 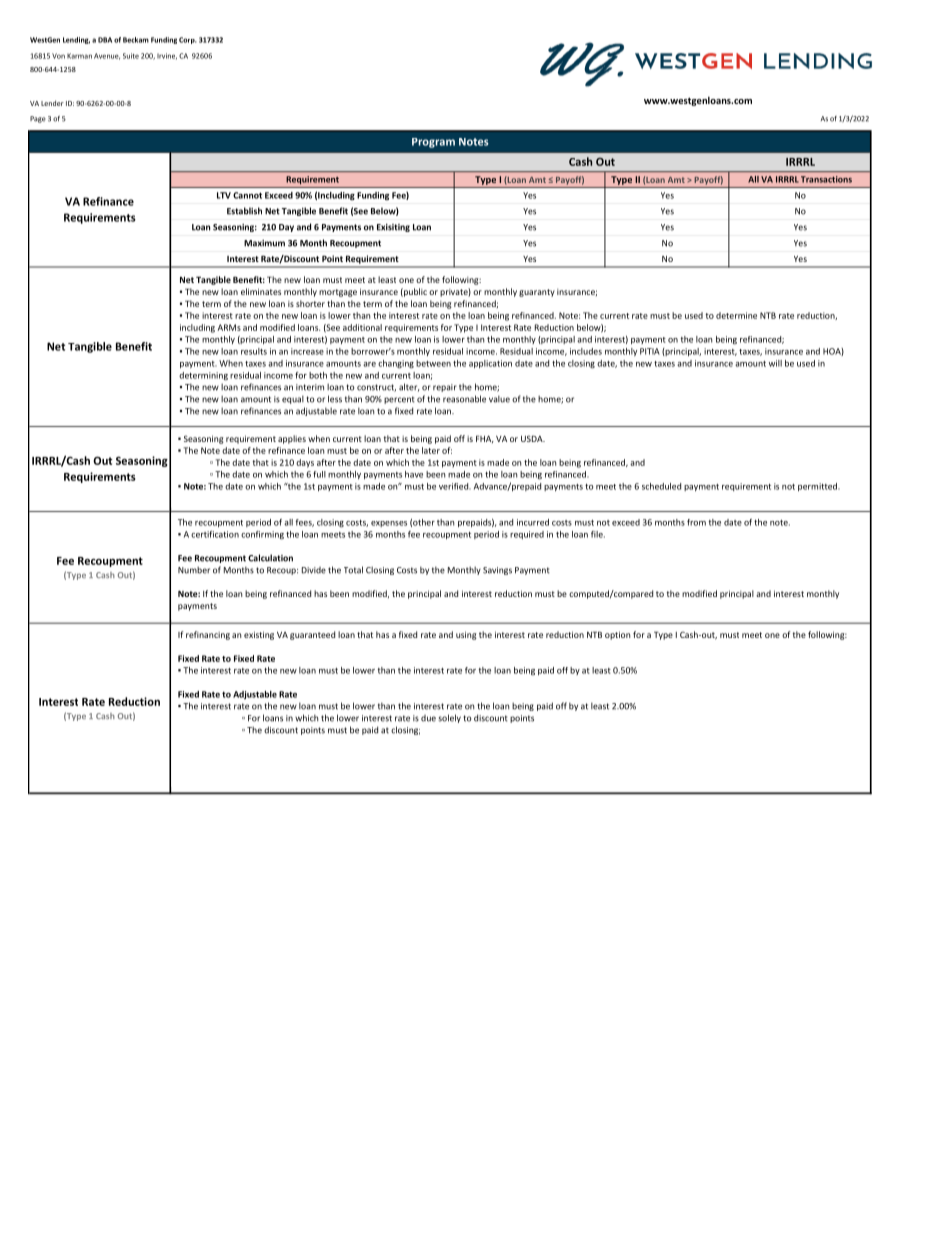 I want to click on Transactions, so click(x=826, y=179).
